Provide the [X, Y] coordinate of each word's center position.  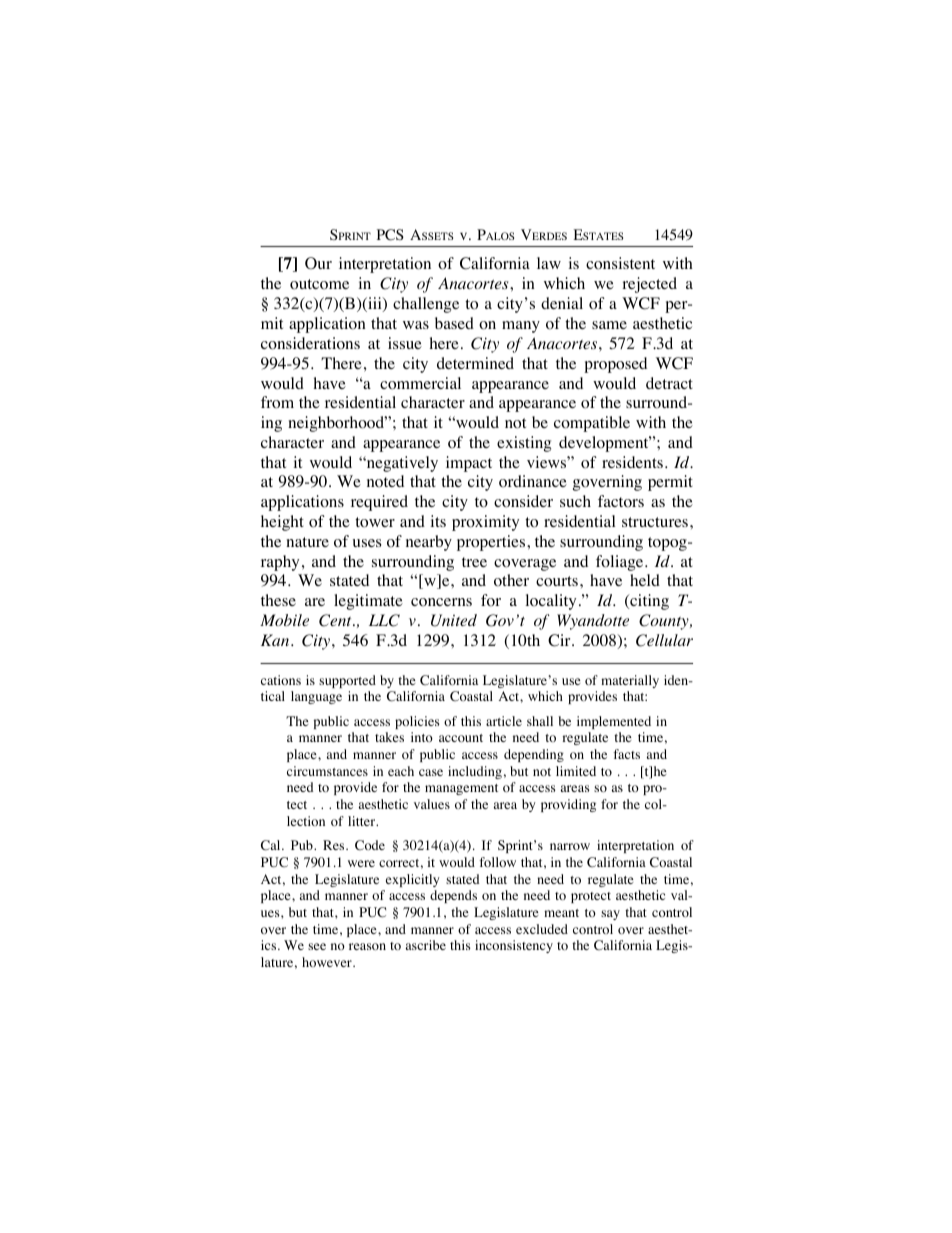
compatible [592, 424]
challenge [426, 305]
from [277, 402]
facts [626, 754]
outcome [319, 284]
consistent [620, 263]
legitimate [368, 602]
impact [469, 464]
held [645, 580]
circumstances [327, 771]
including [475, 772]
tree [474, 562]
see [317, 946]
